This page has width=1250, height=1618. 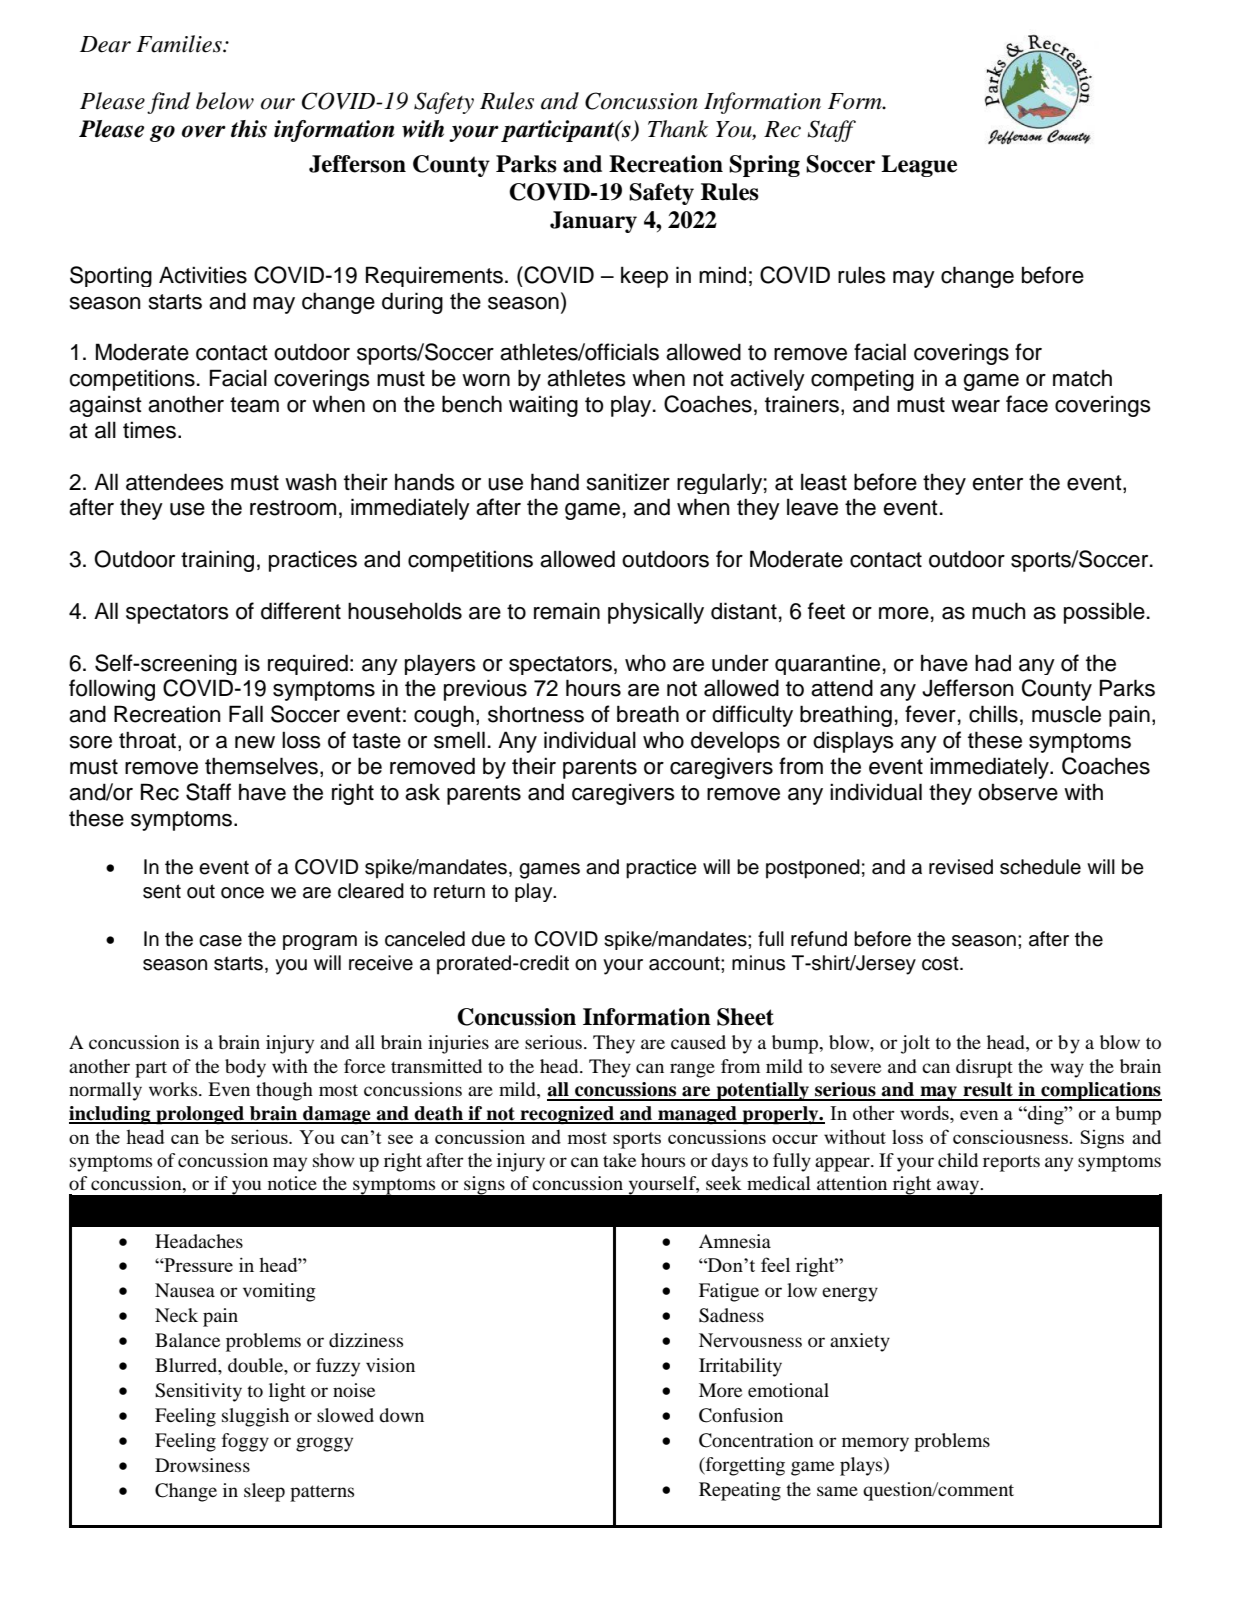 I want to click on wear, so click(x=975, y=406).
